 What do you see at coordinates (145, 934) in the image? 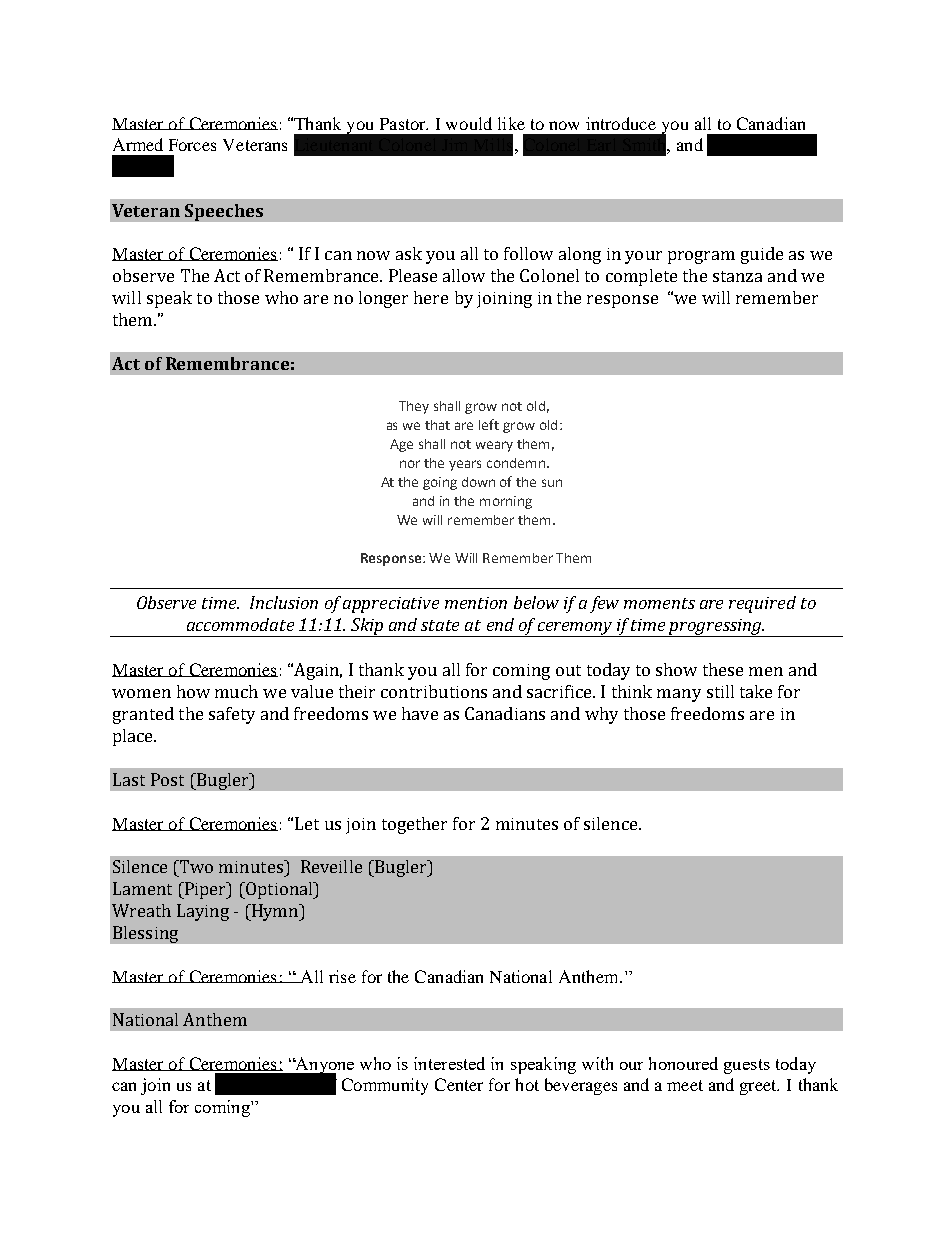
I see `Blessing` at bounding box center [145, 934].
